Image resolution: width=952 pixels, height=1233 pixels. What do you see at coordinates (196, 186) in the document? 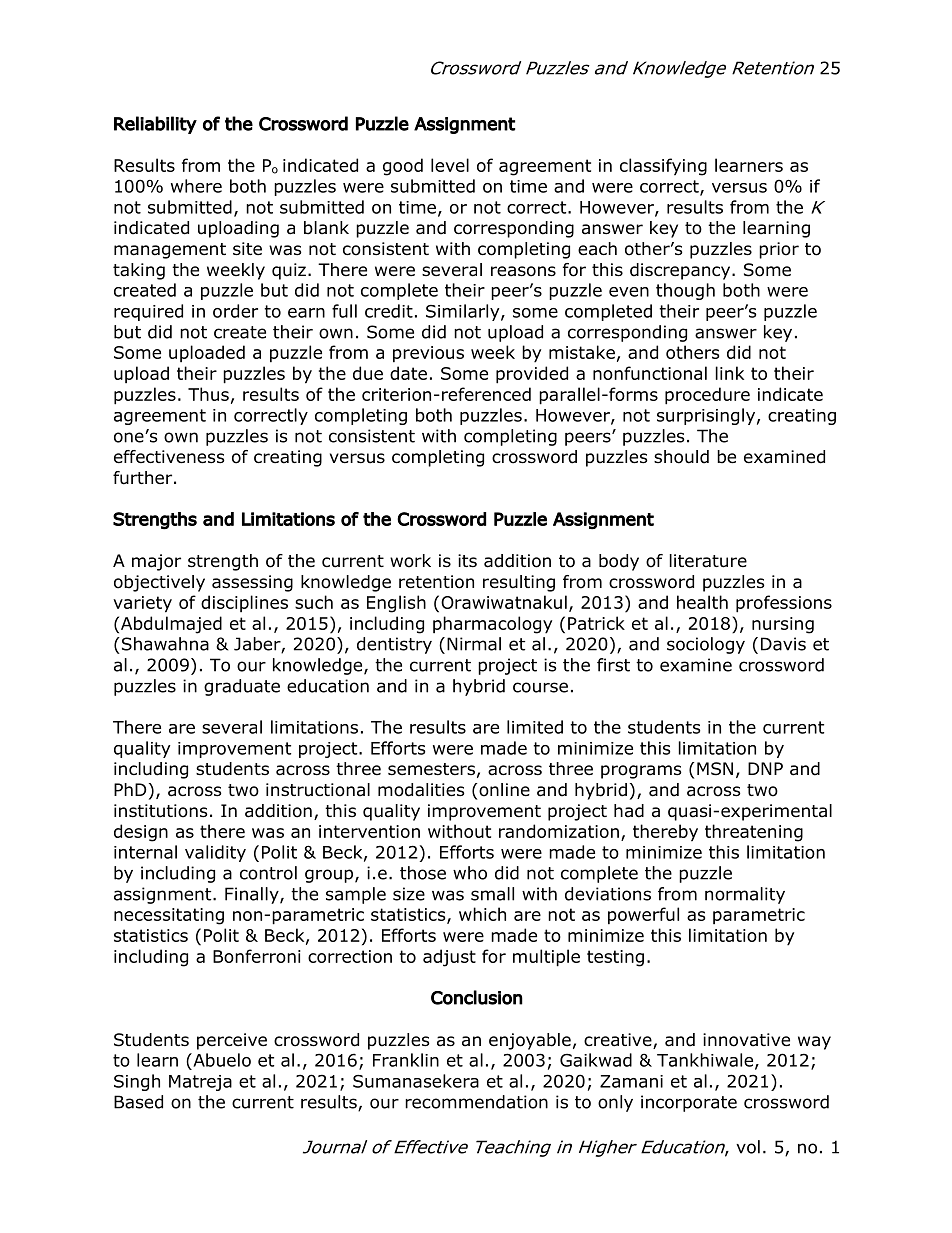
I see `where` at bounding box center [196, 186].
